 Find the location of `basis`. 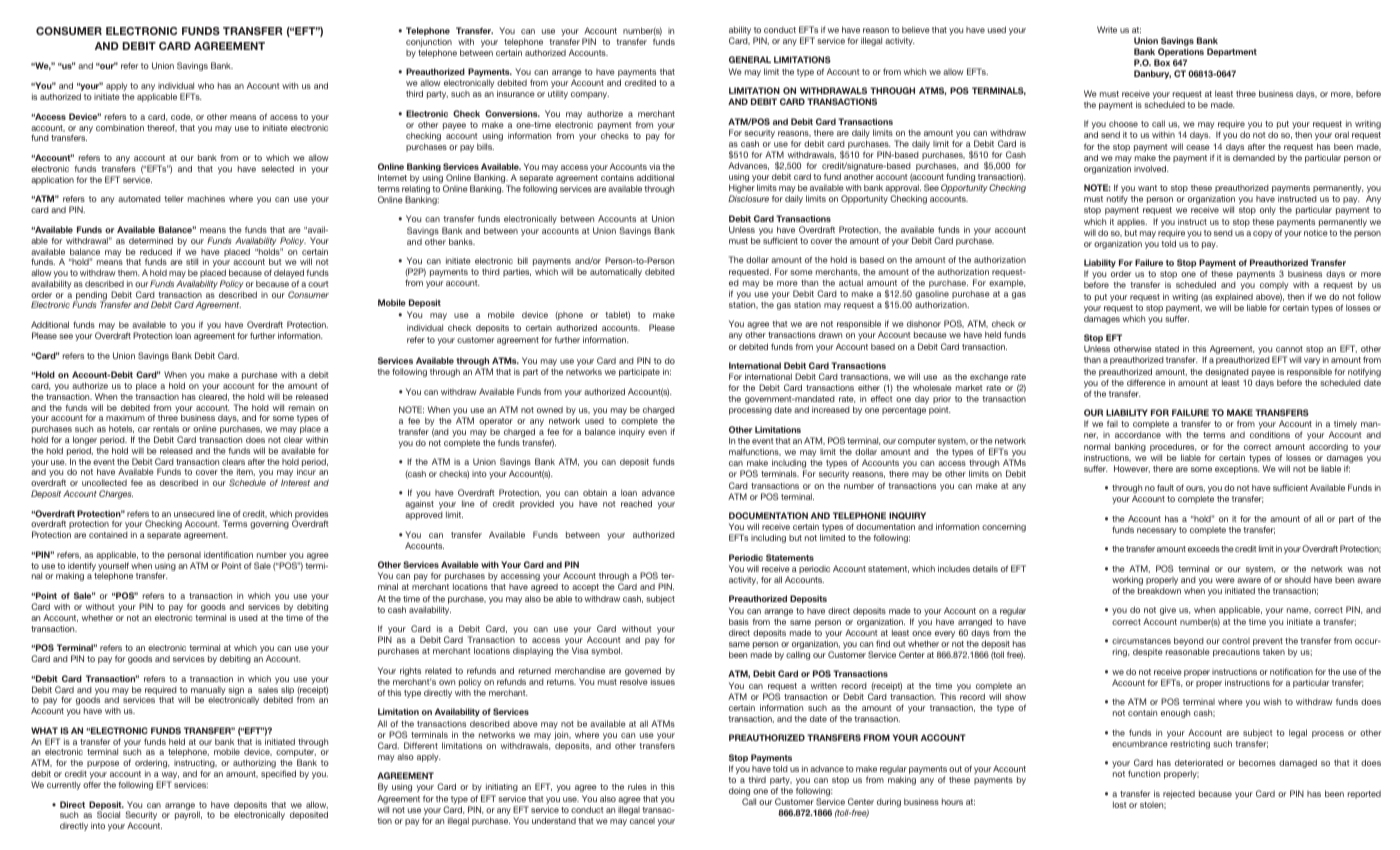

basis is located at coordinates (739, 621).
